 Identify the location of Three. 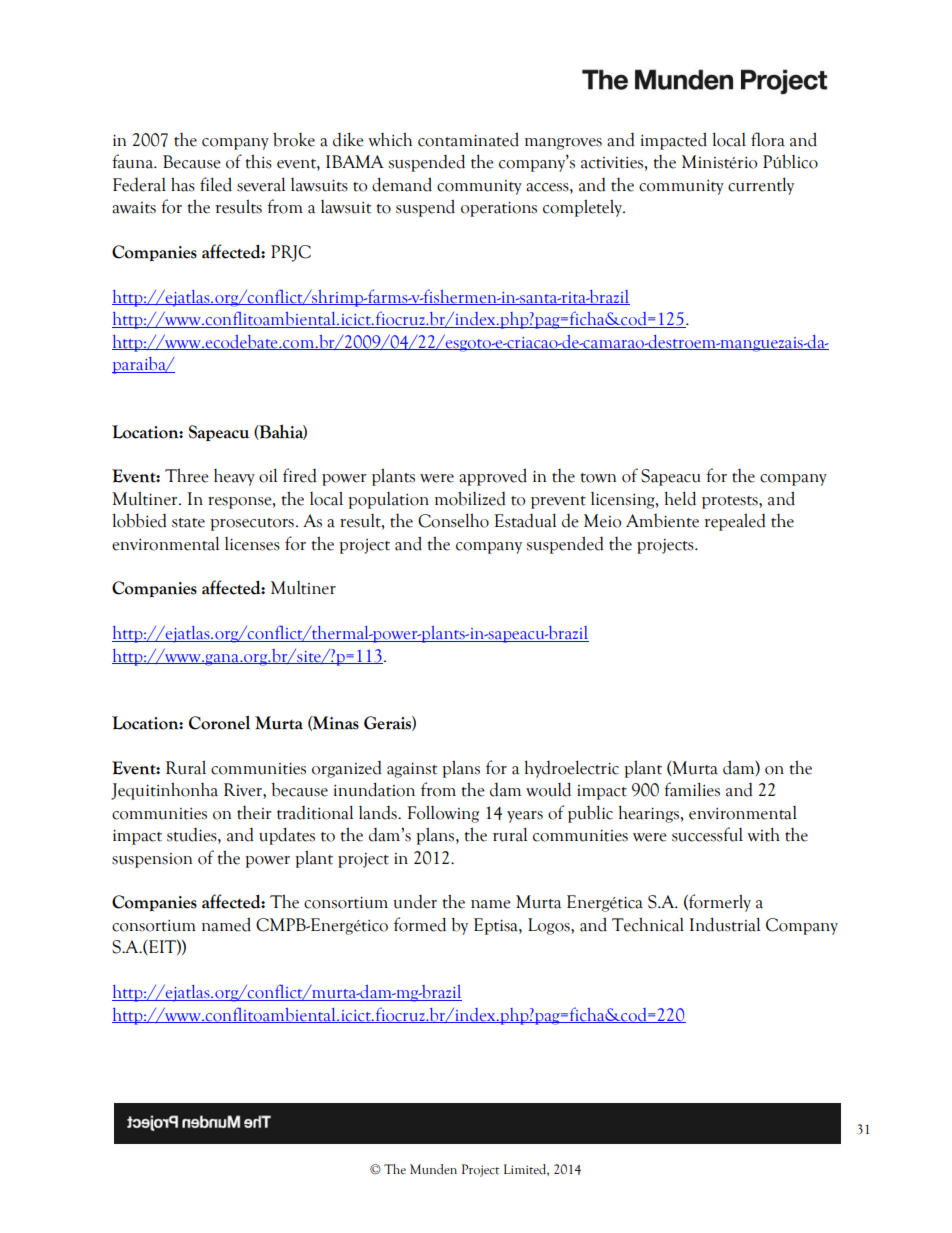
(187, 475).
